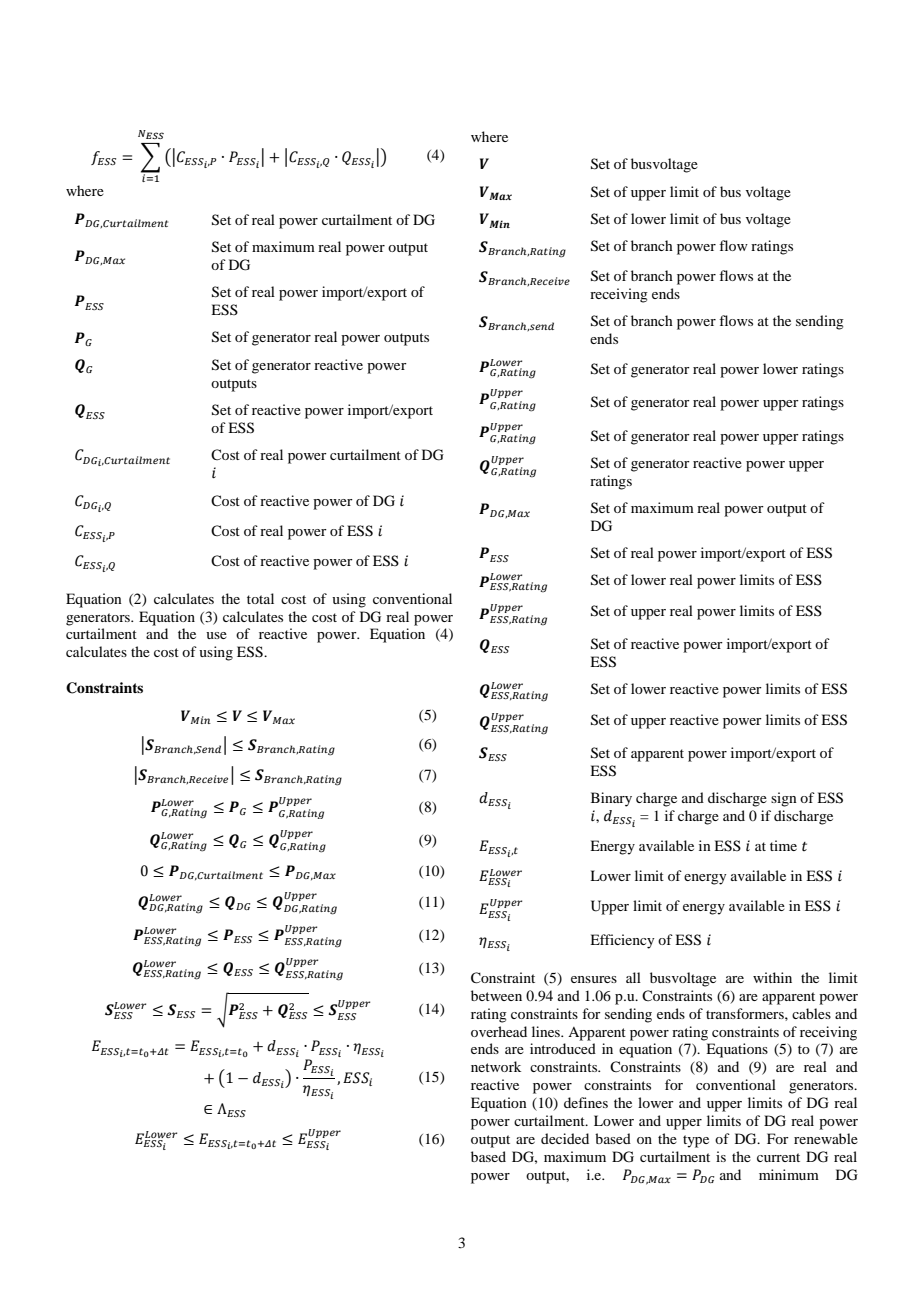  What do you see at coordinates (586, 1102) in the page?
I see `defines` at bounding box center [586, 1102].
